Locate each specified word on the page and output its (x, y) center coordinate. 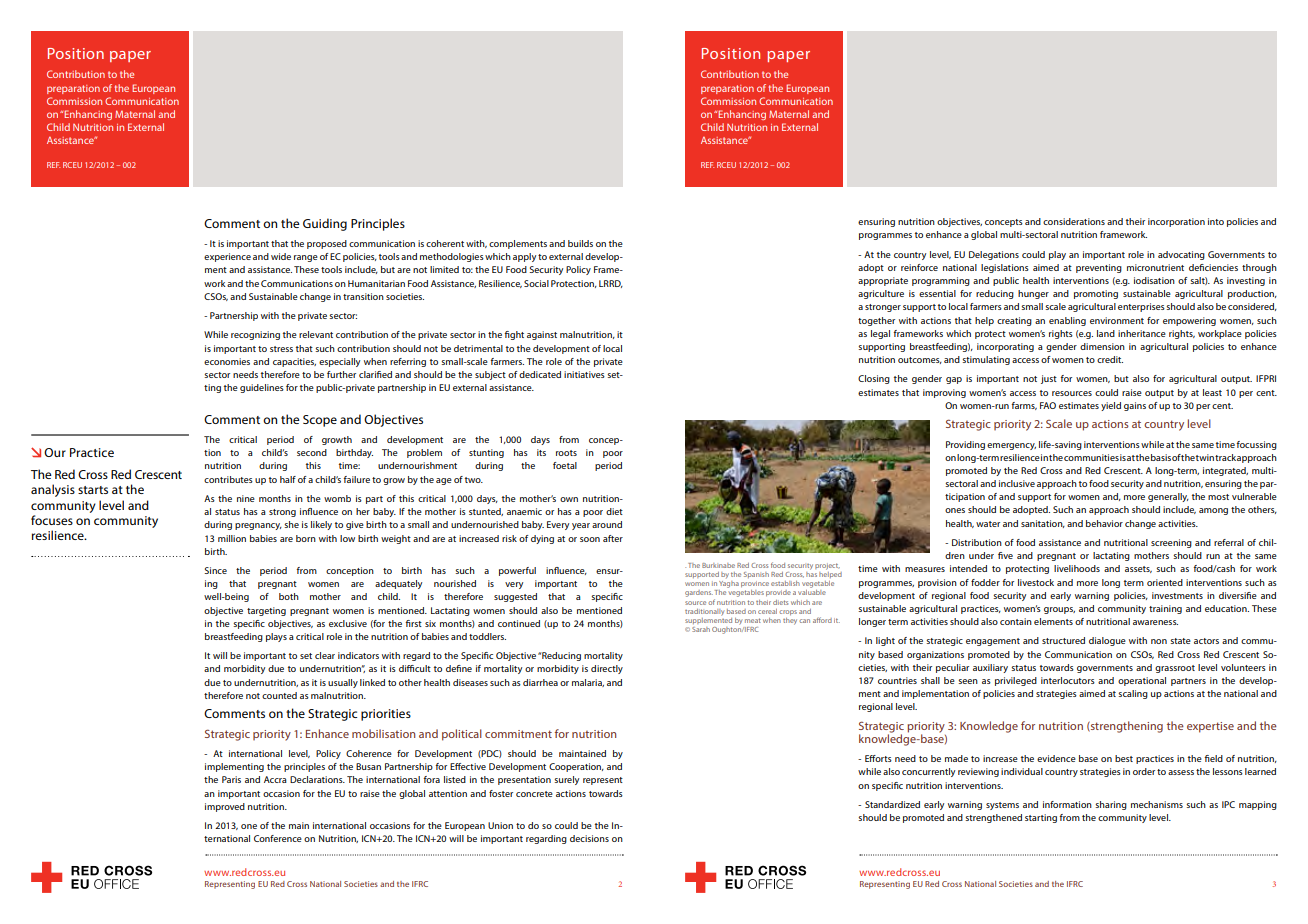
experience (227, 257)
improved (225, 807)
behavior (1104, 523)
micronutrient (1155, 267)
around (607, 524)
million (232, 538)
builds (580, 243)
